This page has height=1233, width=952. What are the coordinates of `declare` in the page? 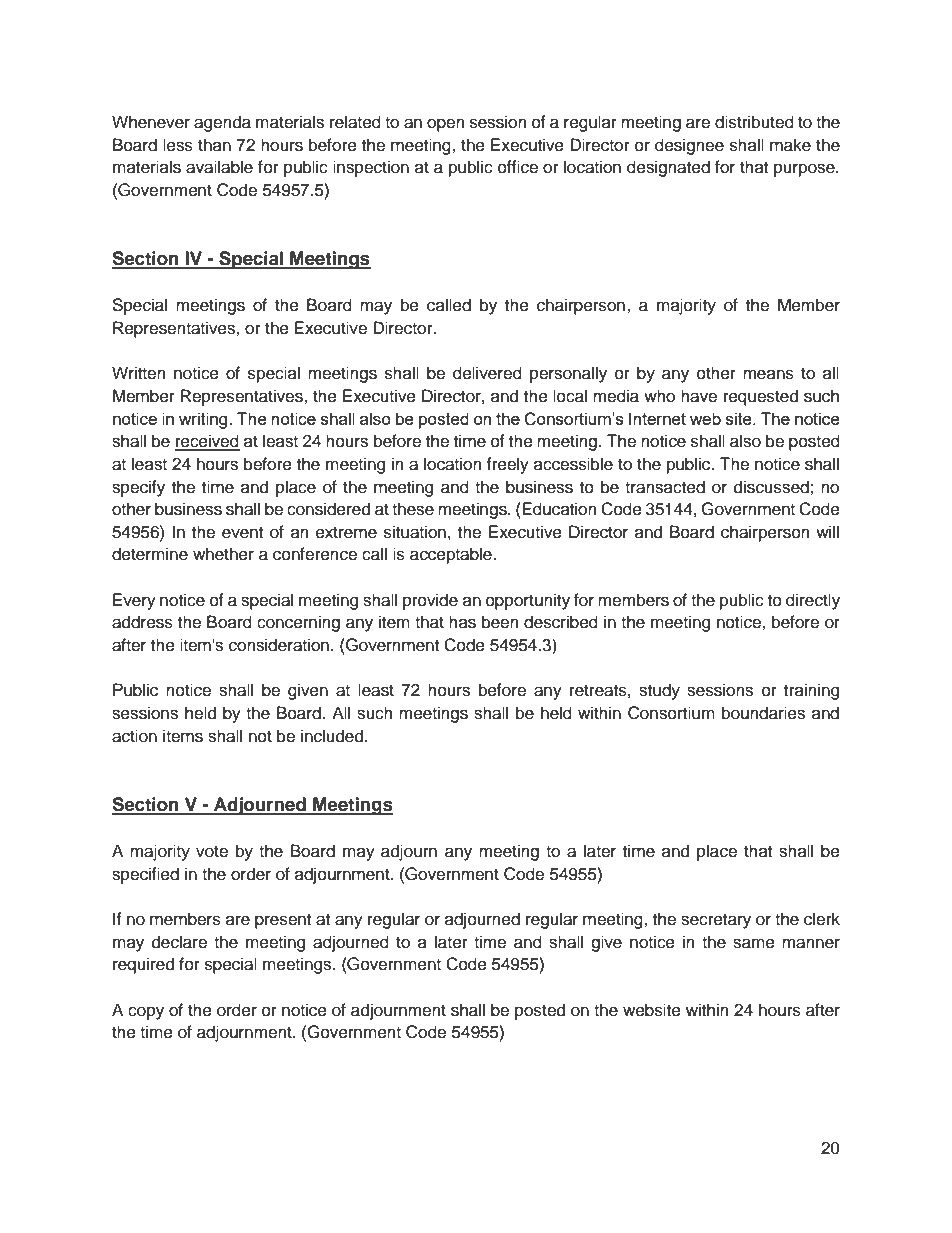 It's located at (179, 942).
